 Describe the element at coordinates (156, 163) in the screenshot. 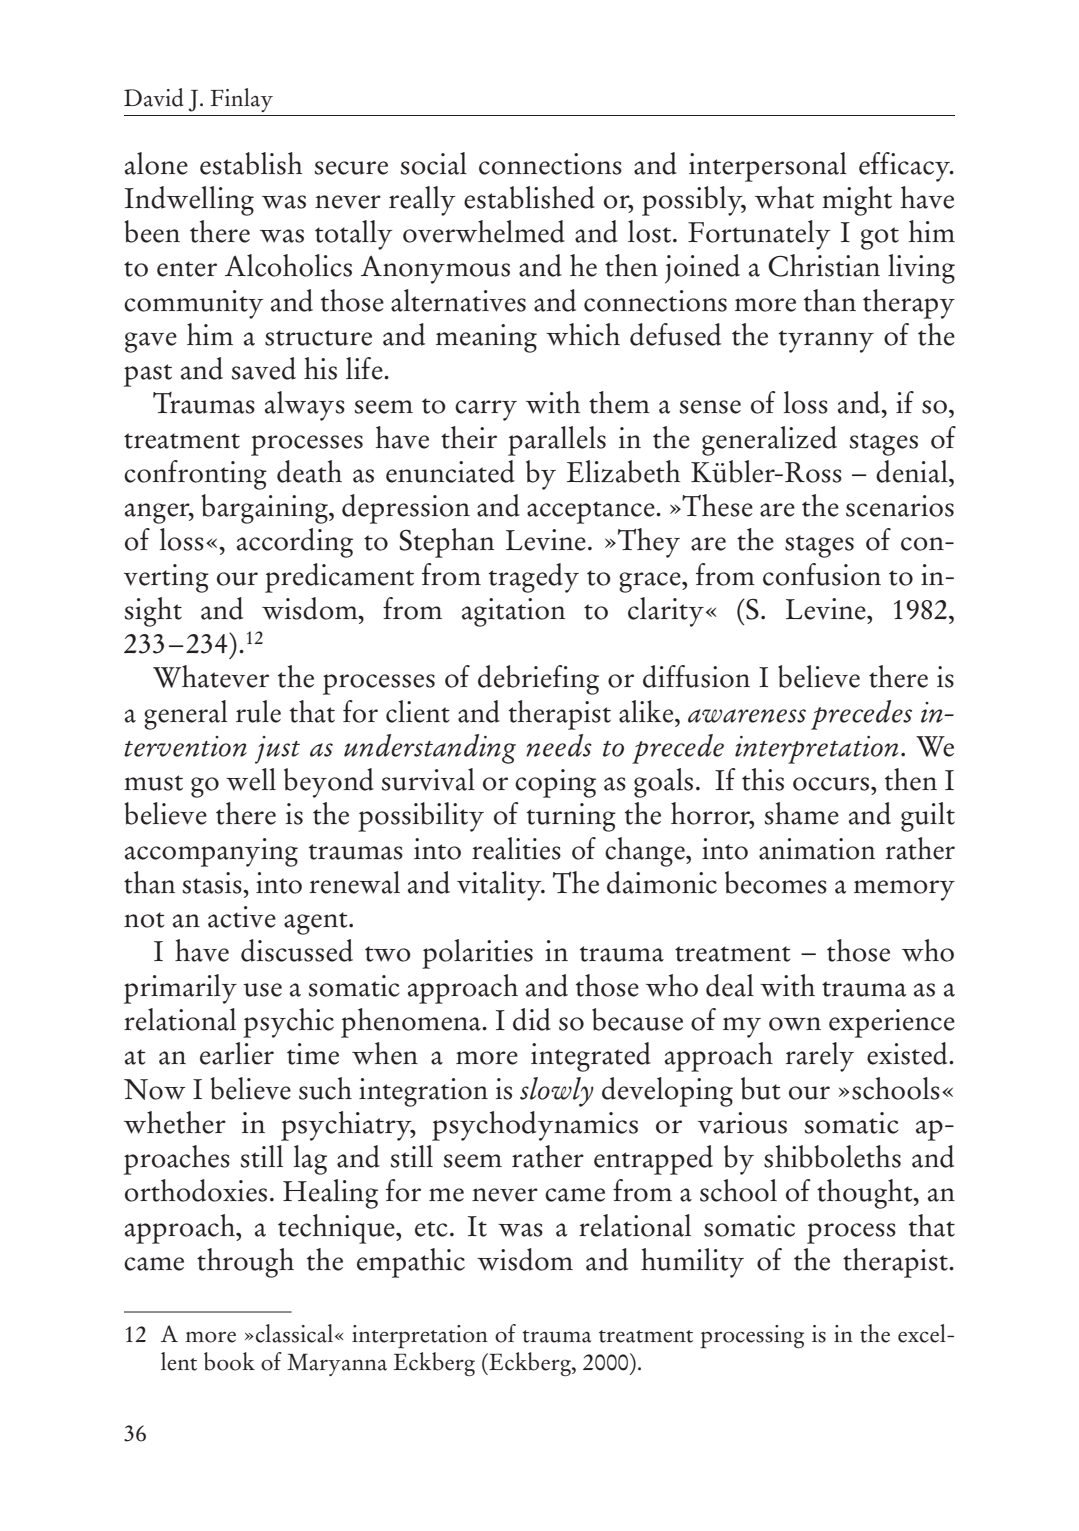

I see `alone` at that location.
